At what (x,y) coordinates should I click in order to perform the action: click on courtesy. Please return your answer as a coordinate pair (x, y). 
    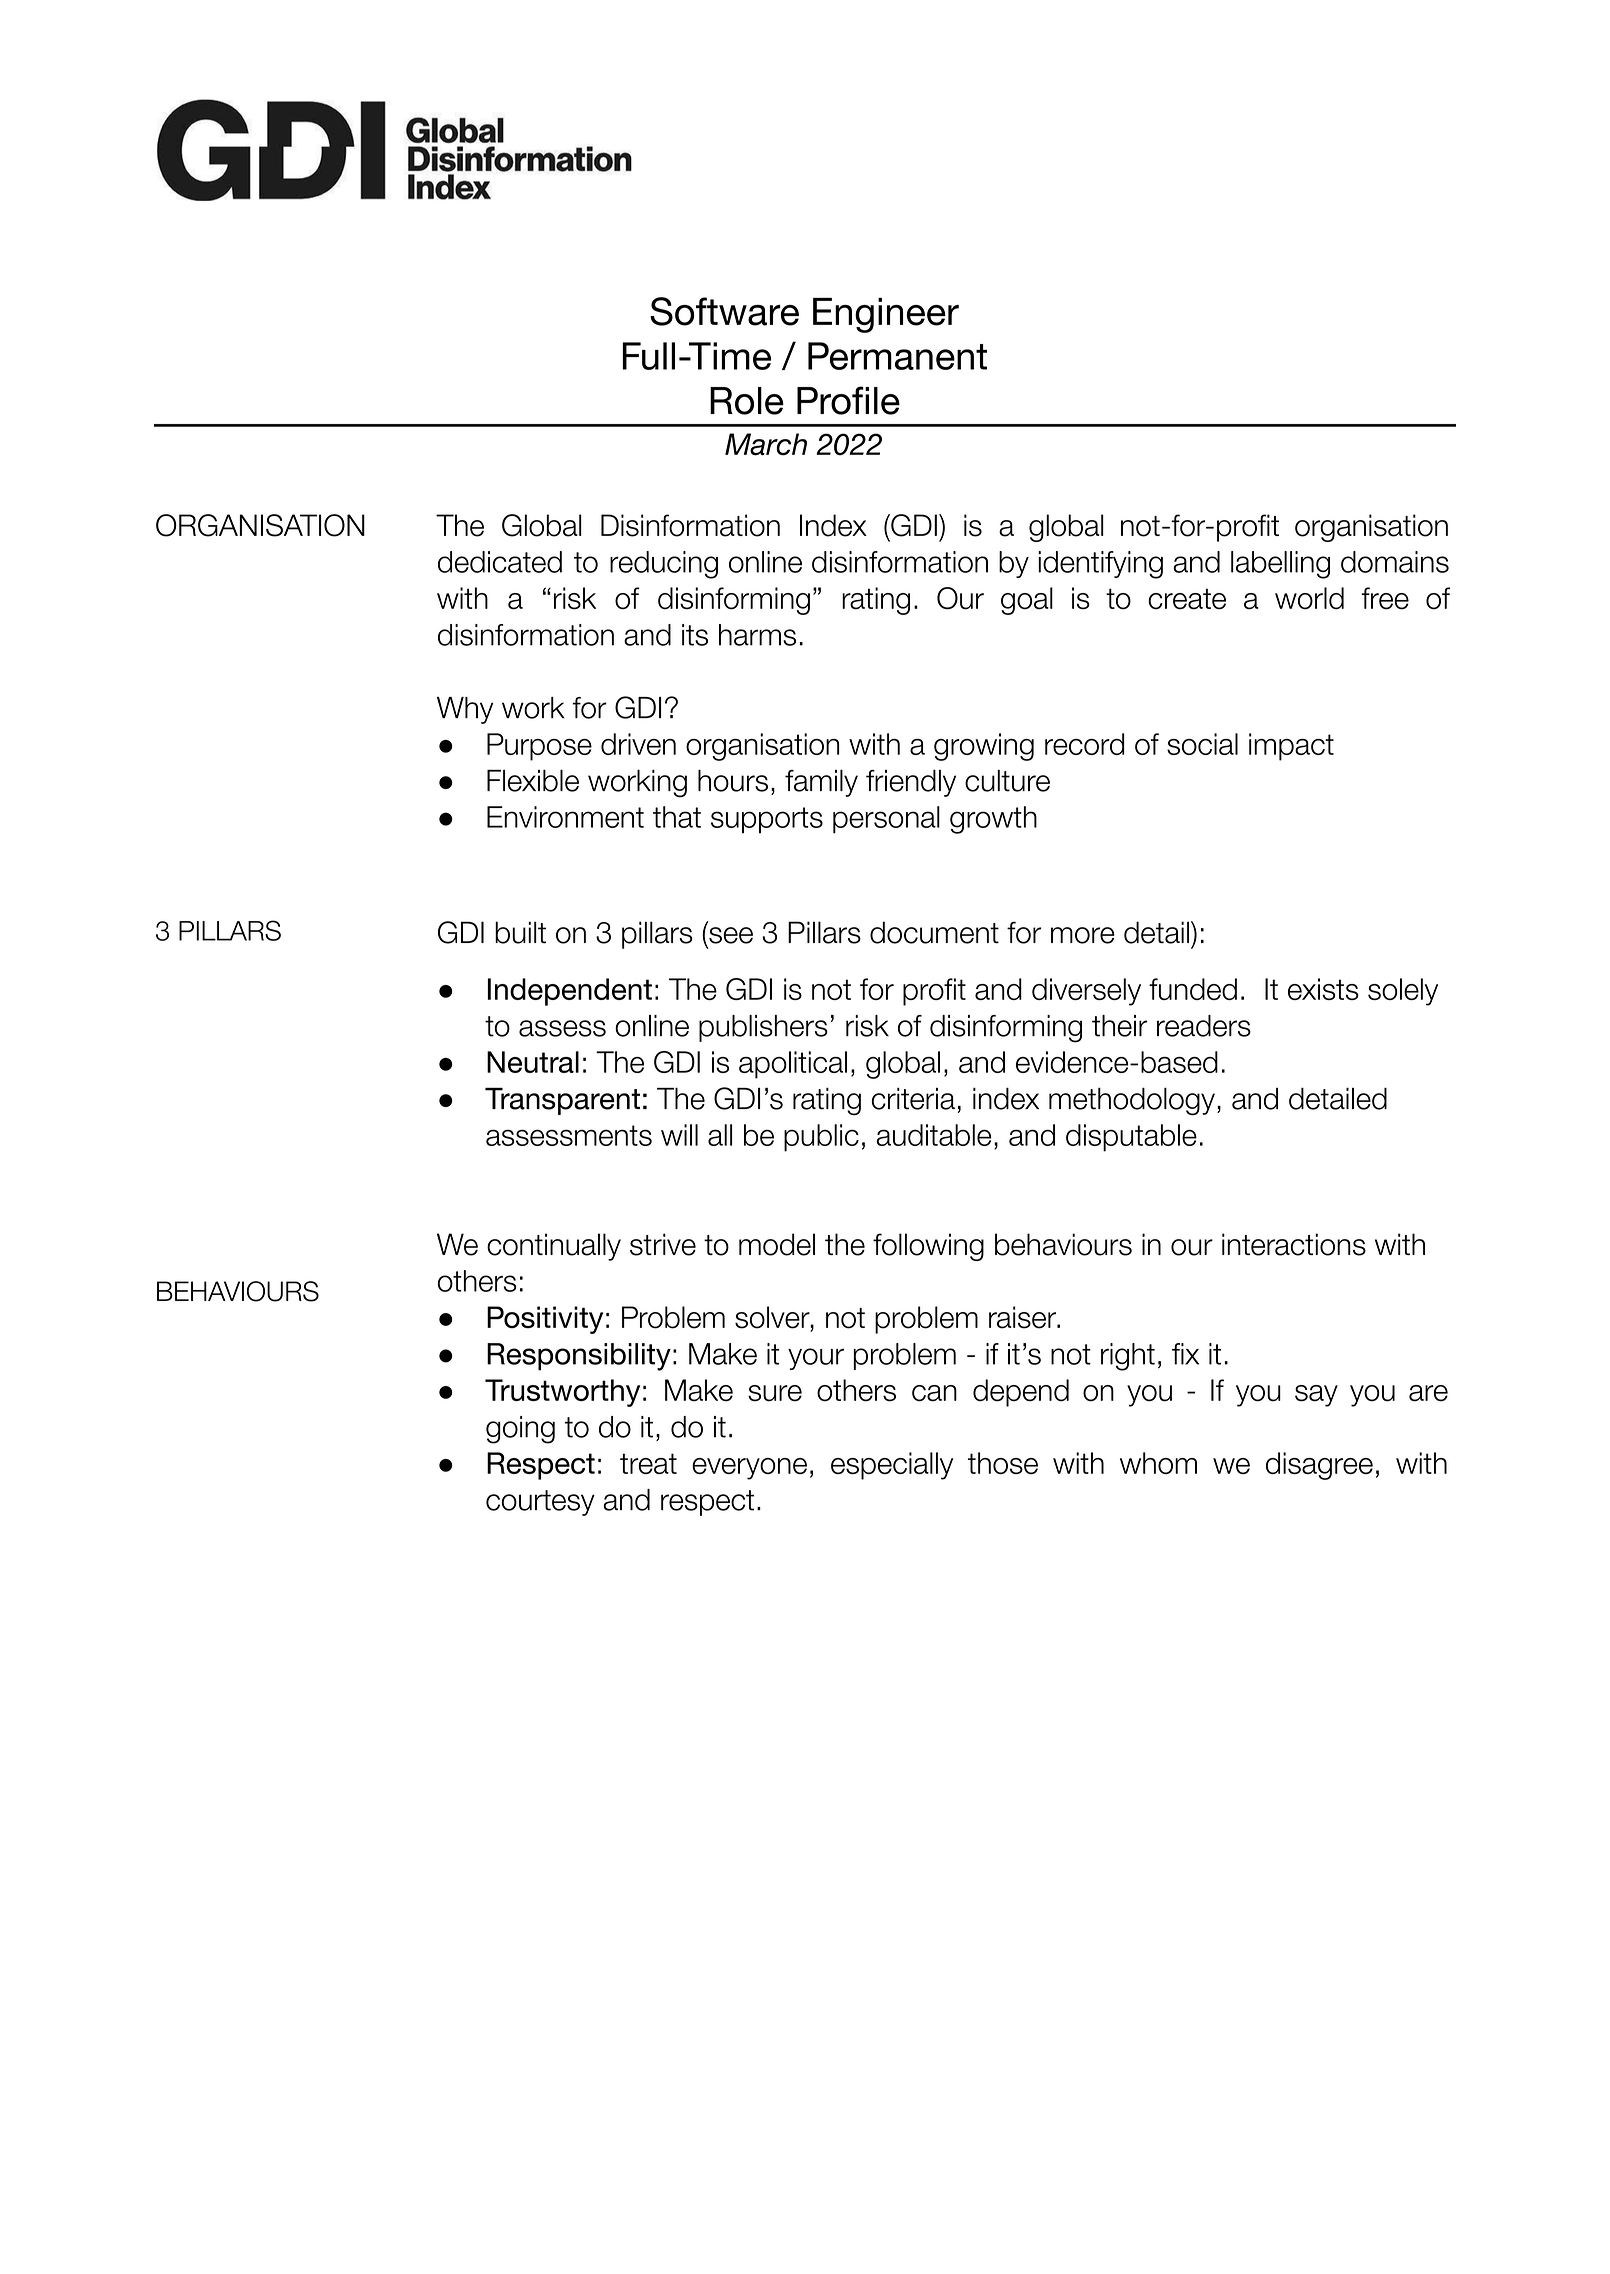
    Looking at the image, I should click on (540, 1503).
